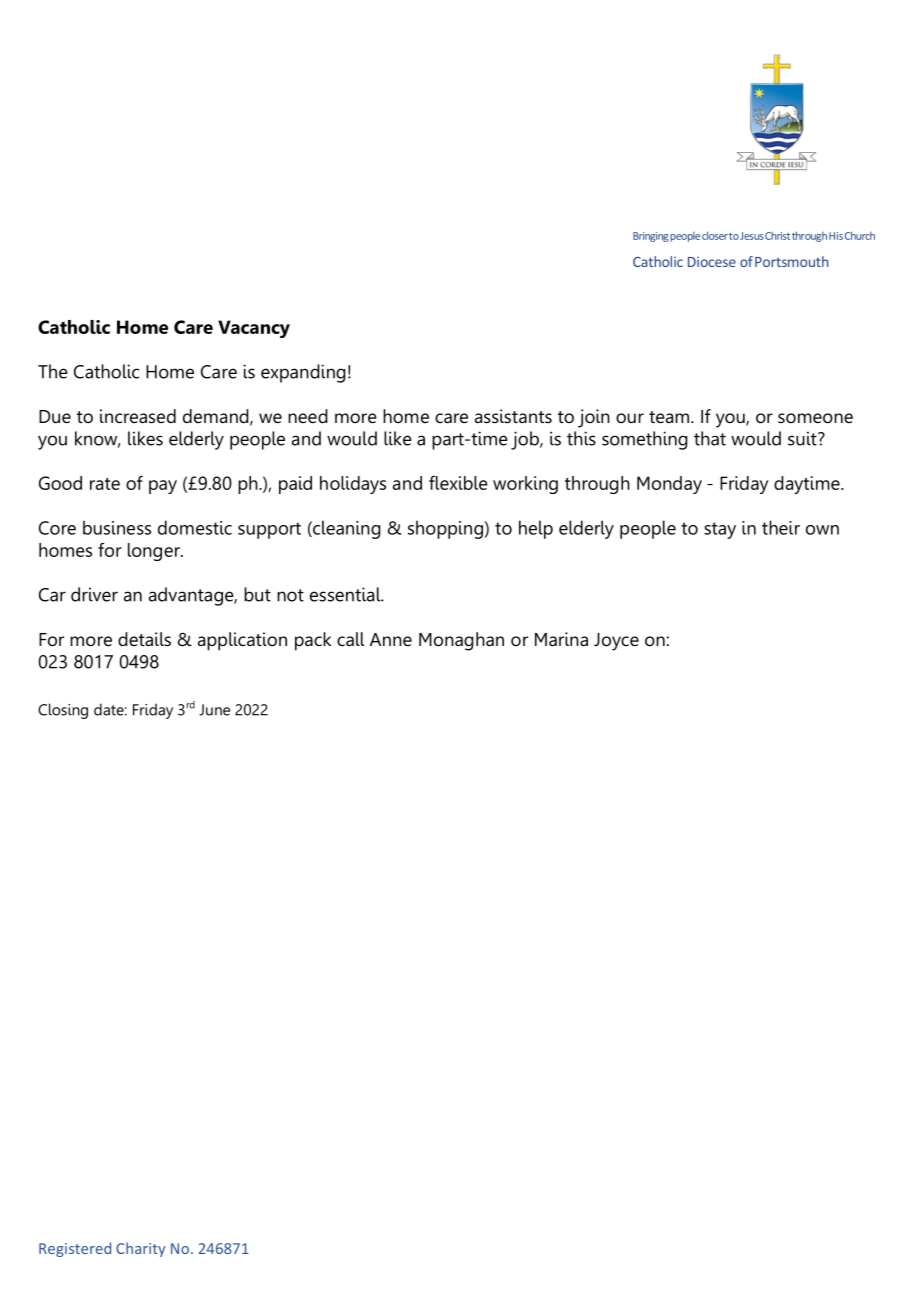  What do you see at coordinates (391, 640) in the document?
I see `Anne` at bounding box center [391, 640].
